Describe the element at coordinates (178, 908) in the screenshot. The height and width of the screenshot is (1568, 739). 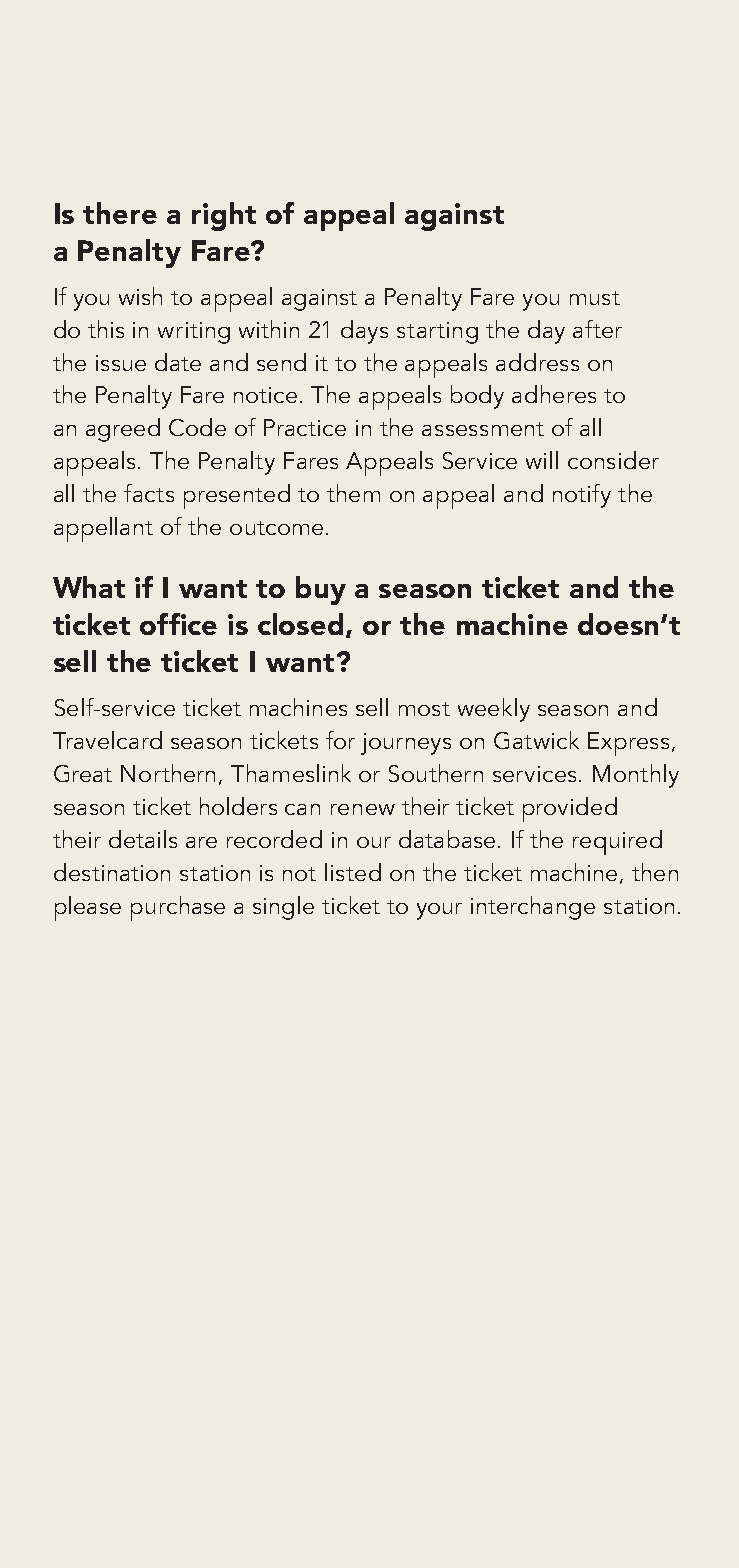
I see `purchase` at that location.
